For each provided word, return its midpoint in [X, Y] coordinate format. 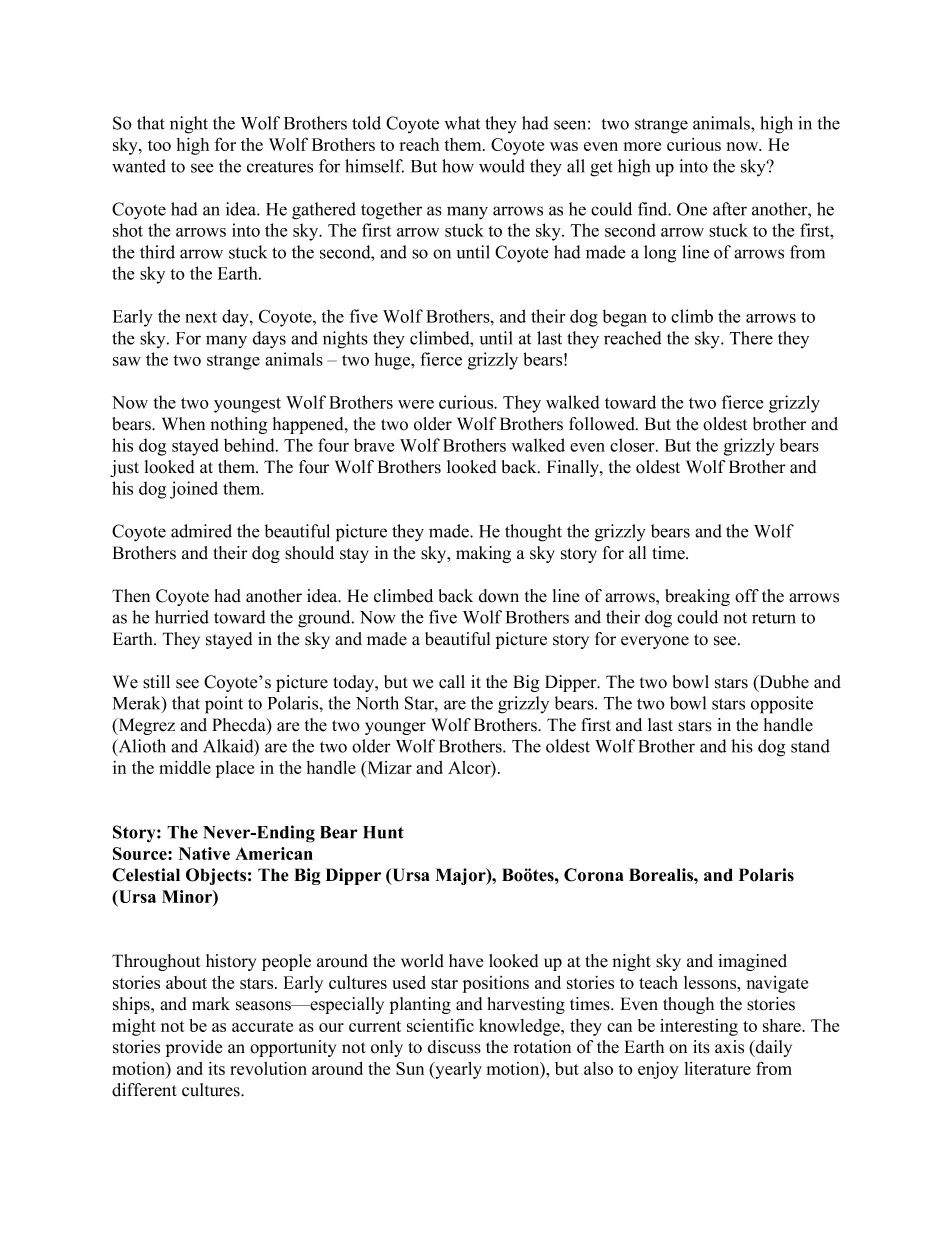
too [159, 145]
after [730, 209]
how [458, 166]
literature [717, 1068]
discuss [454, 1047]
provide [194, 1048]
